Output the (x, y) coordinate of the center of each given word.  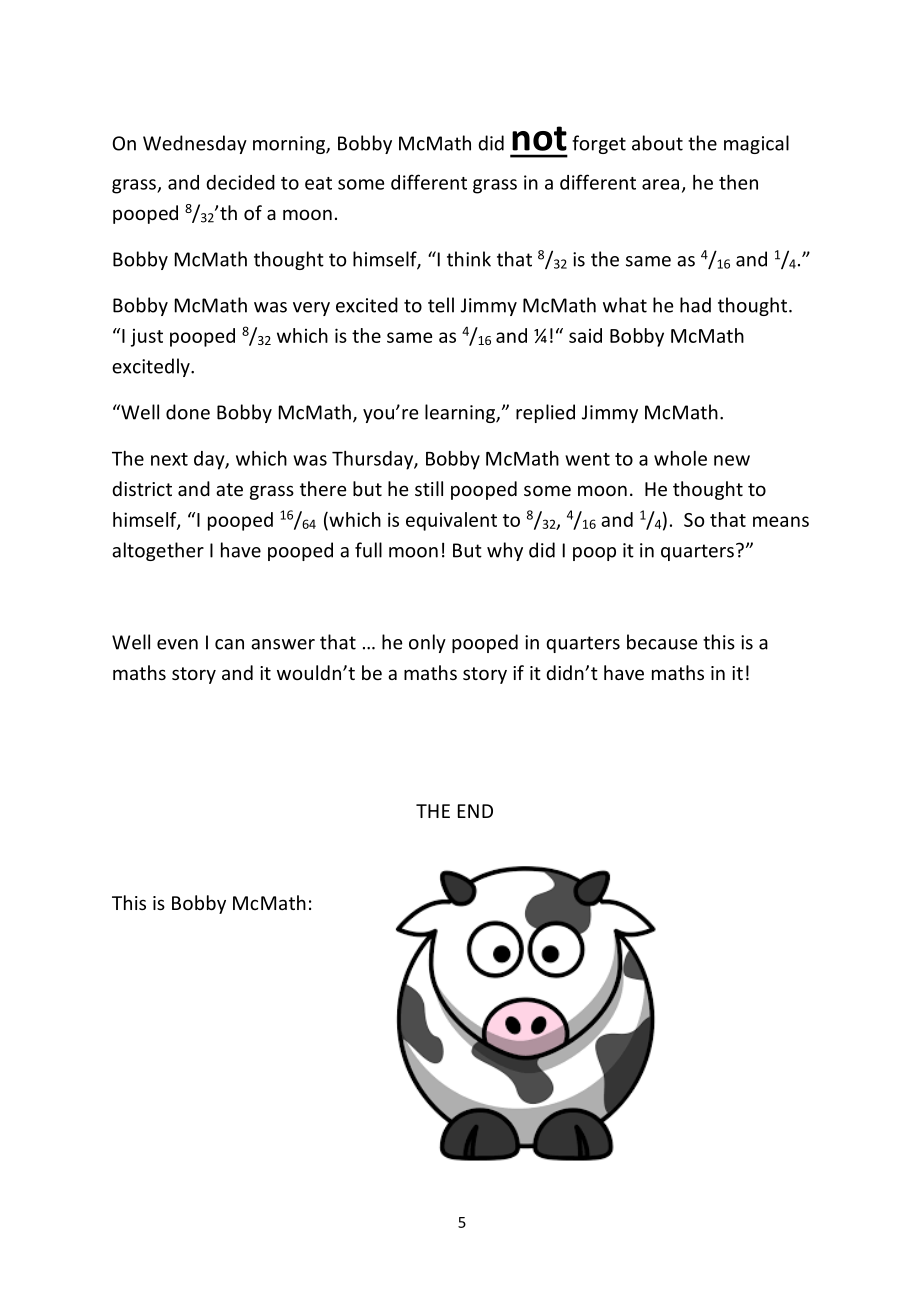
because (662, 642)
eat (318, 183)
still (429, 488)
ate (229, 489)
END (475, 811)
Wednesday (195, 144)
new (732, 460)
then (738, 182)
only (427, 643)
